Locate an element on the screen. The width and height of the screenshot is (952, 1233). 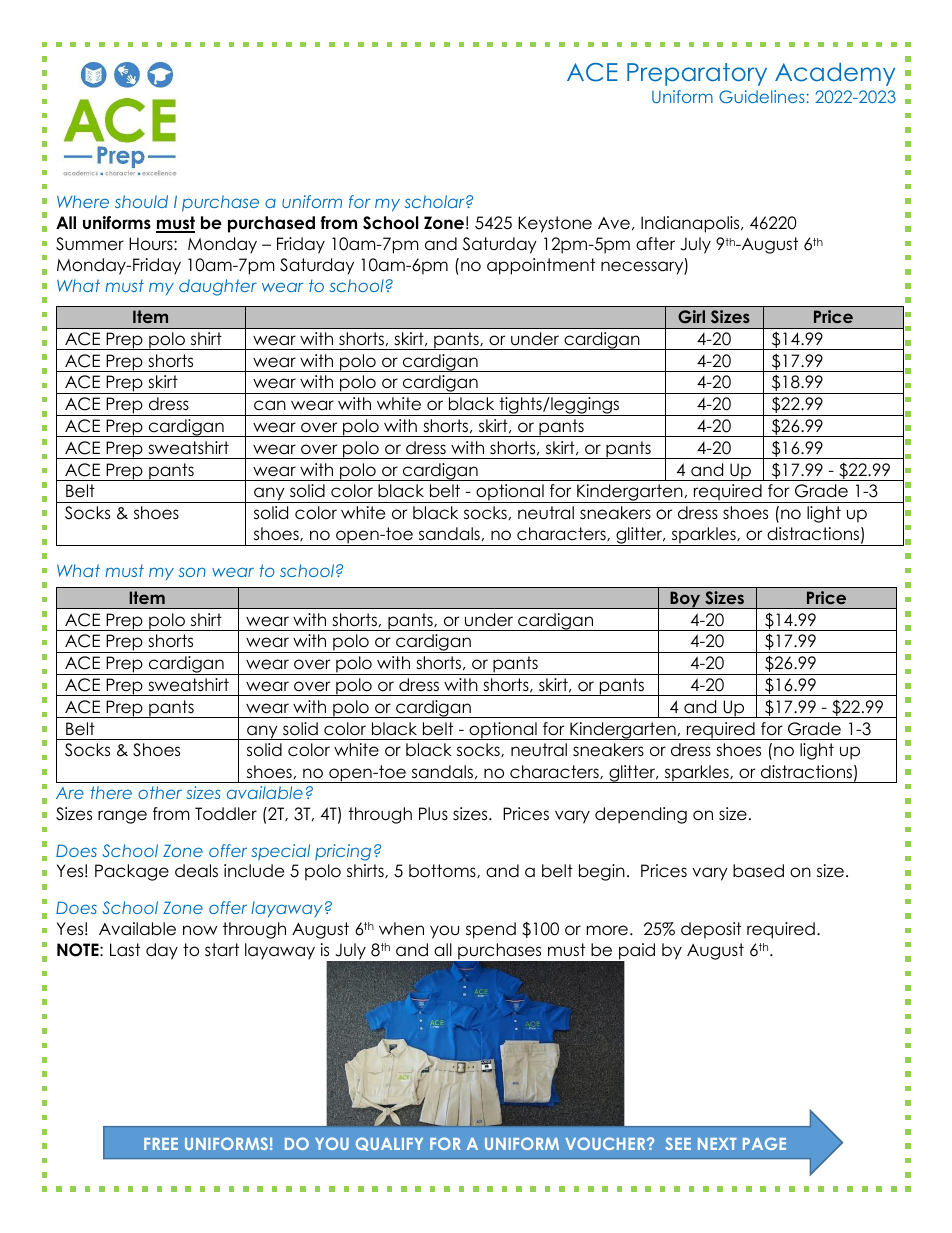
Plus is located at coordinates (433, 814).
